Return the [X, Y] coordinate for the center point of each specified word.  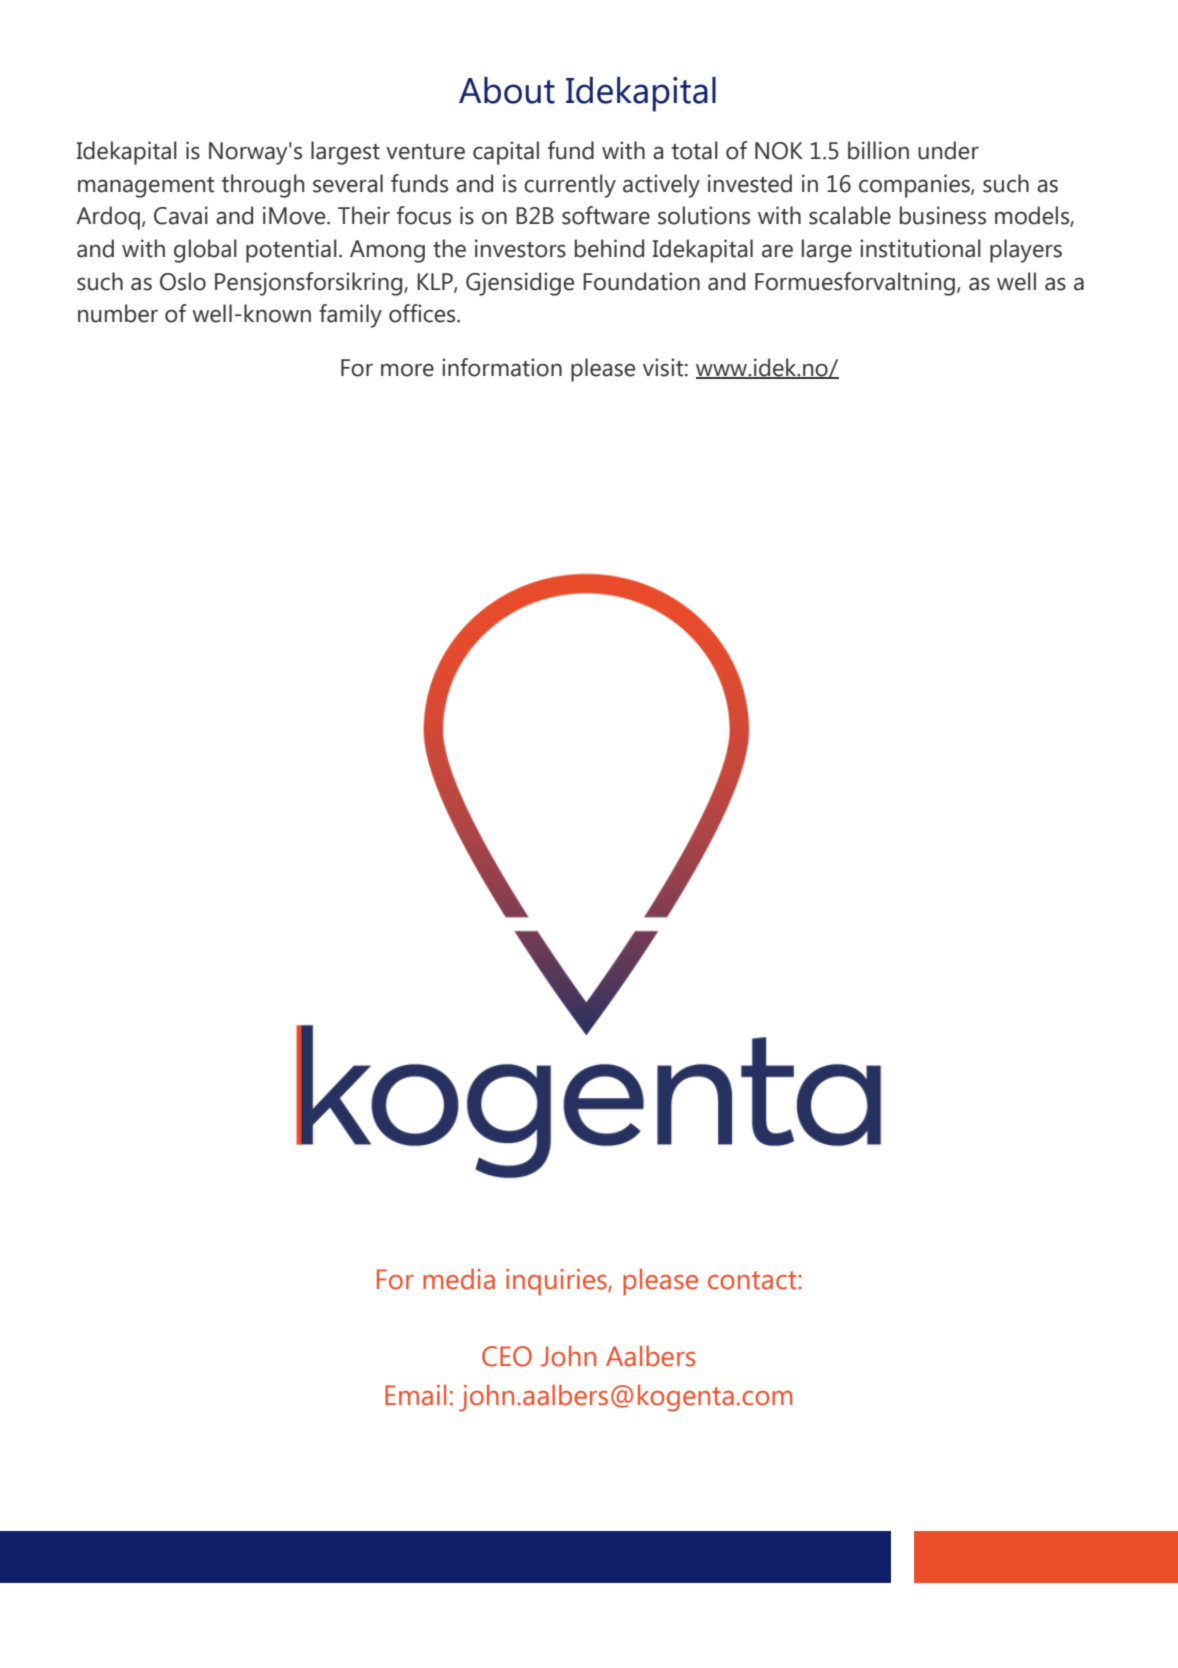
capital [506, 153]
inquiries [557, 1282]
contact [753, 1280]
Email [415, 1395]
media [459, 1279]
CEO [507, 1356]
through [263, 186]
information [502, 367]
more [407, 370]
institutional [920, 248]
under [948, 150]
